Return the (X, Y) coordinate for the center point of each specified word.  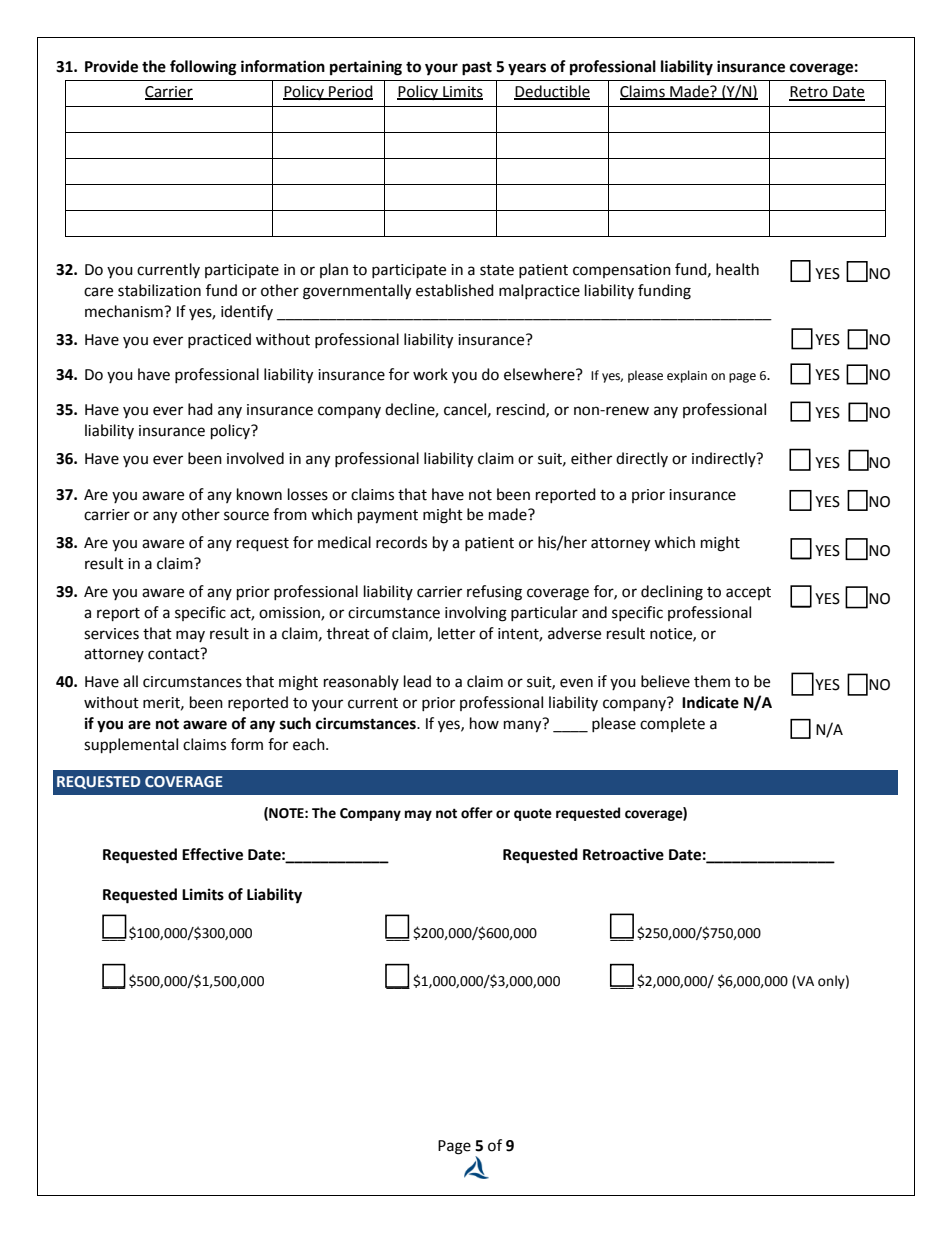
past (477, 68)
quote (533, 815)
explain (687, 376)
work (430, 374)
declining (672, 593)
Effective (212, 854)
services (111, 634)
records (401, 542)
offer (477, 813)
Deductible (552, 92)
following (203, 68)
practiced (219, 340)
